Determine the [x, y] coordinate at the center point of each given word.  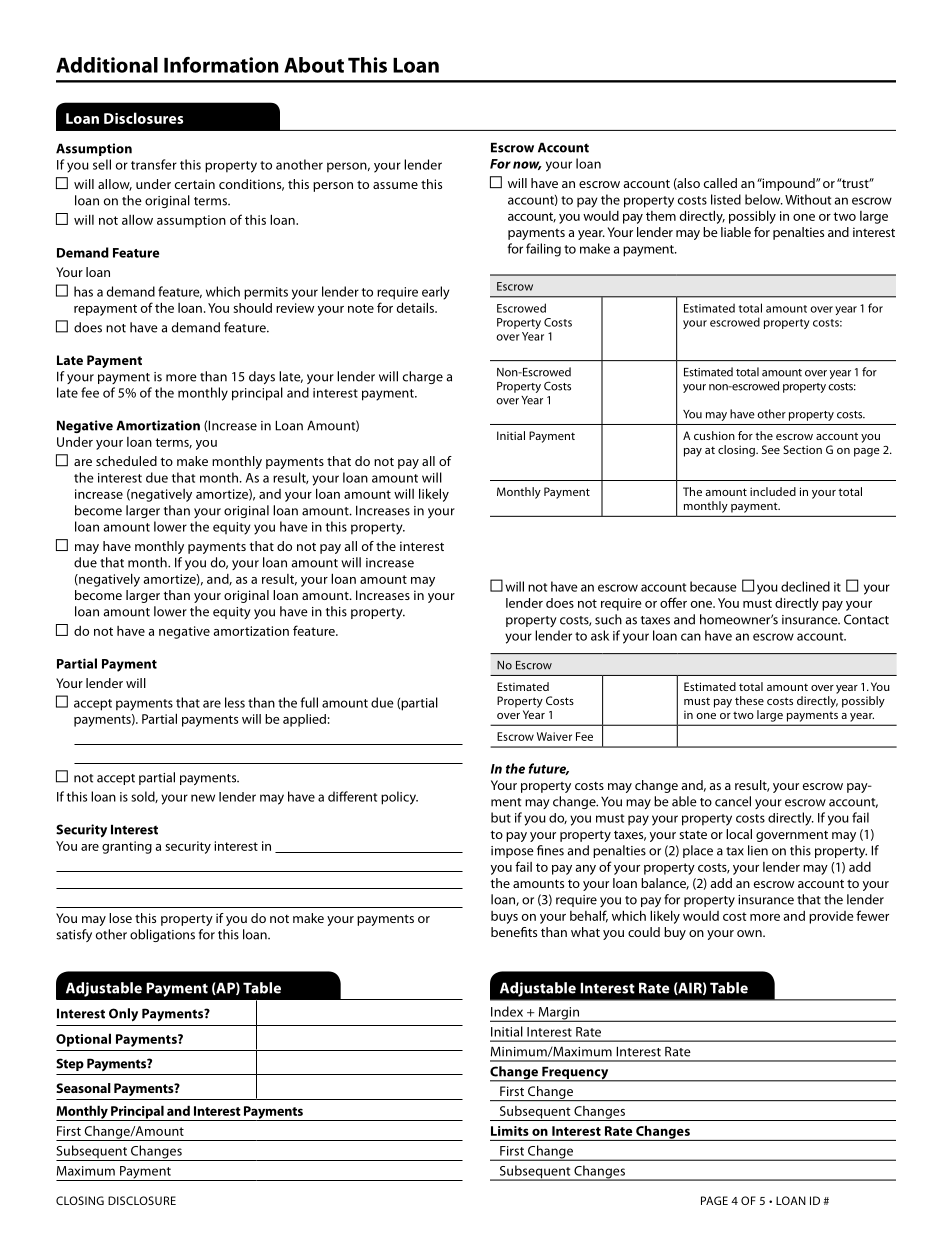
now [527, 165]
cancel [733, 801]
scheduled [126, 461]
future [549, 769]
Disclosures [143, 118]
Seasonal [83, 1088]
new [203, 798]
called [720, 183]
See [771, 449]
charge [423, 377]
